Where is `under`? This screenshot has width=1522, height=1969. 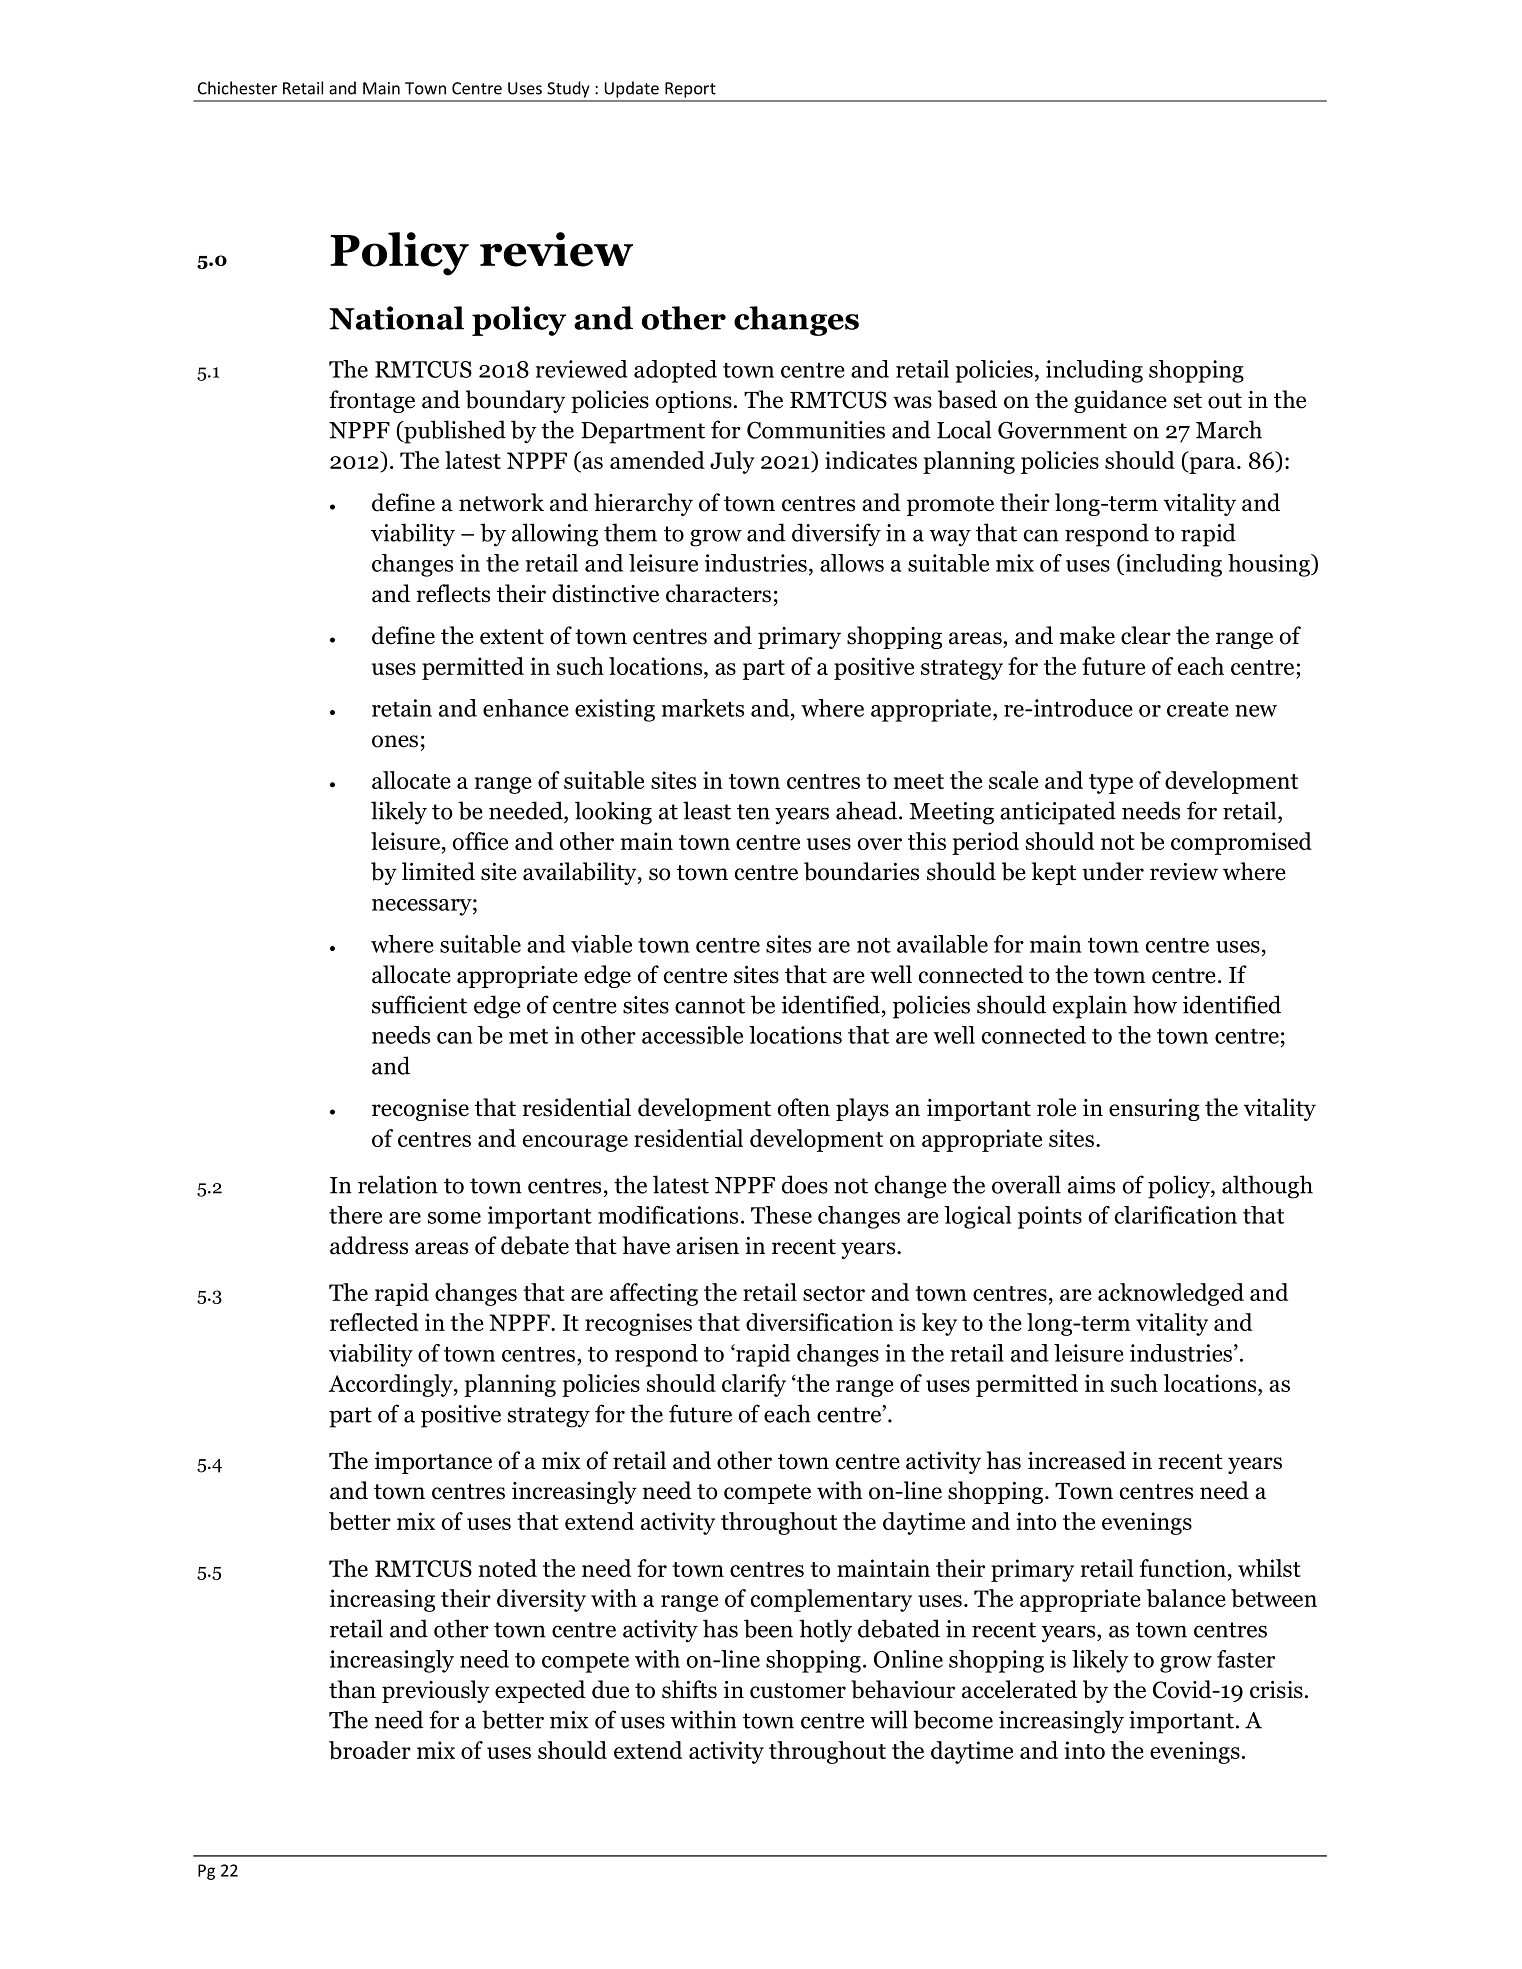 under is located at coordinates (1113, 871).
